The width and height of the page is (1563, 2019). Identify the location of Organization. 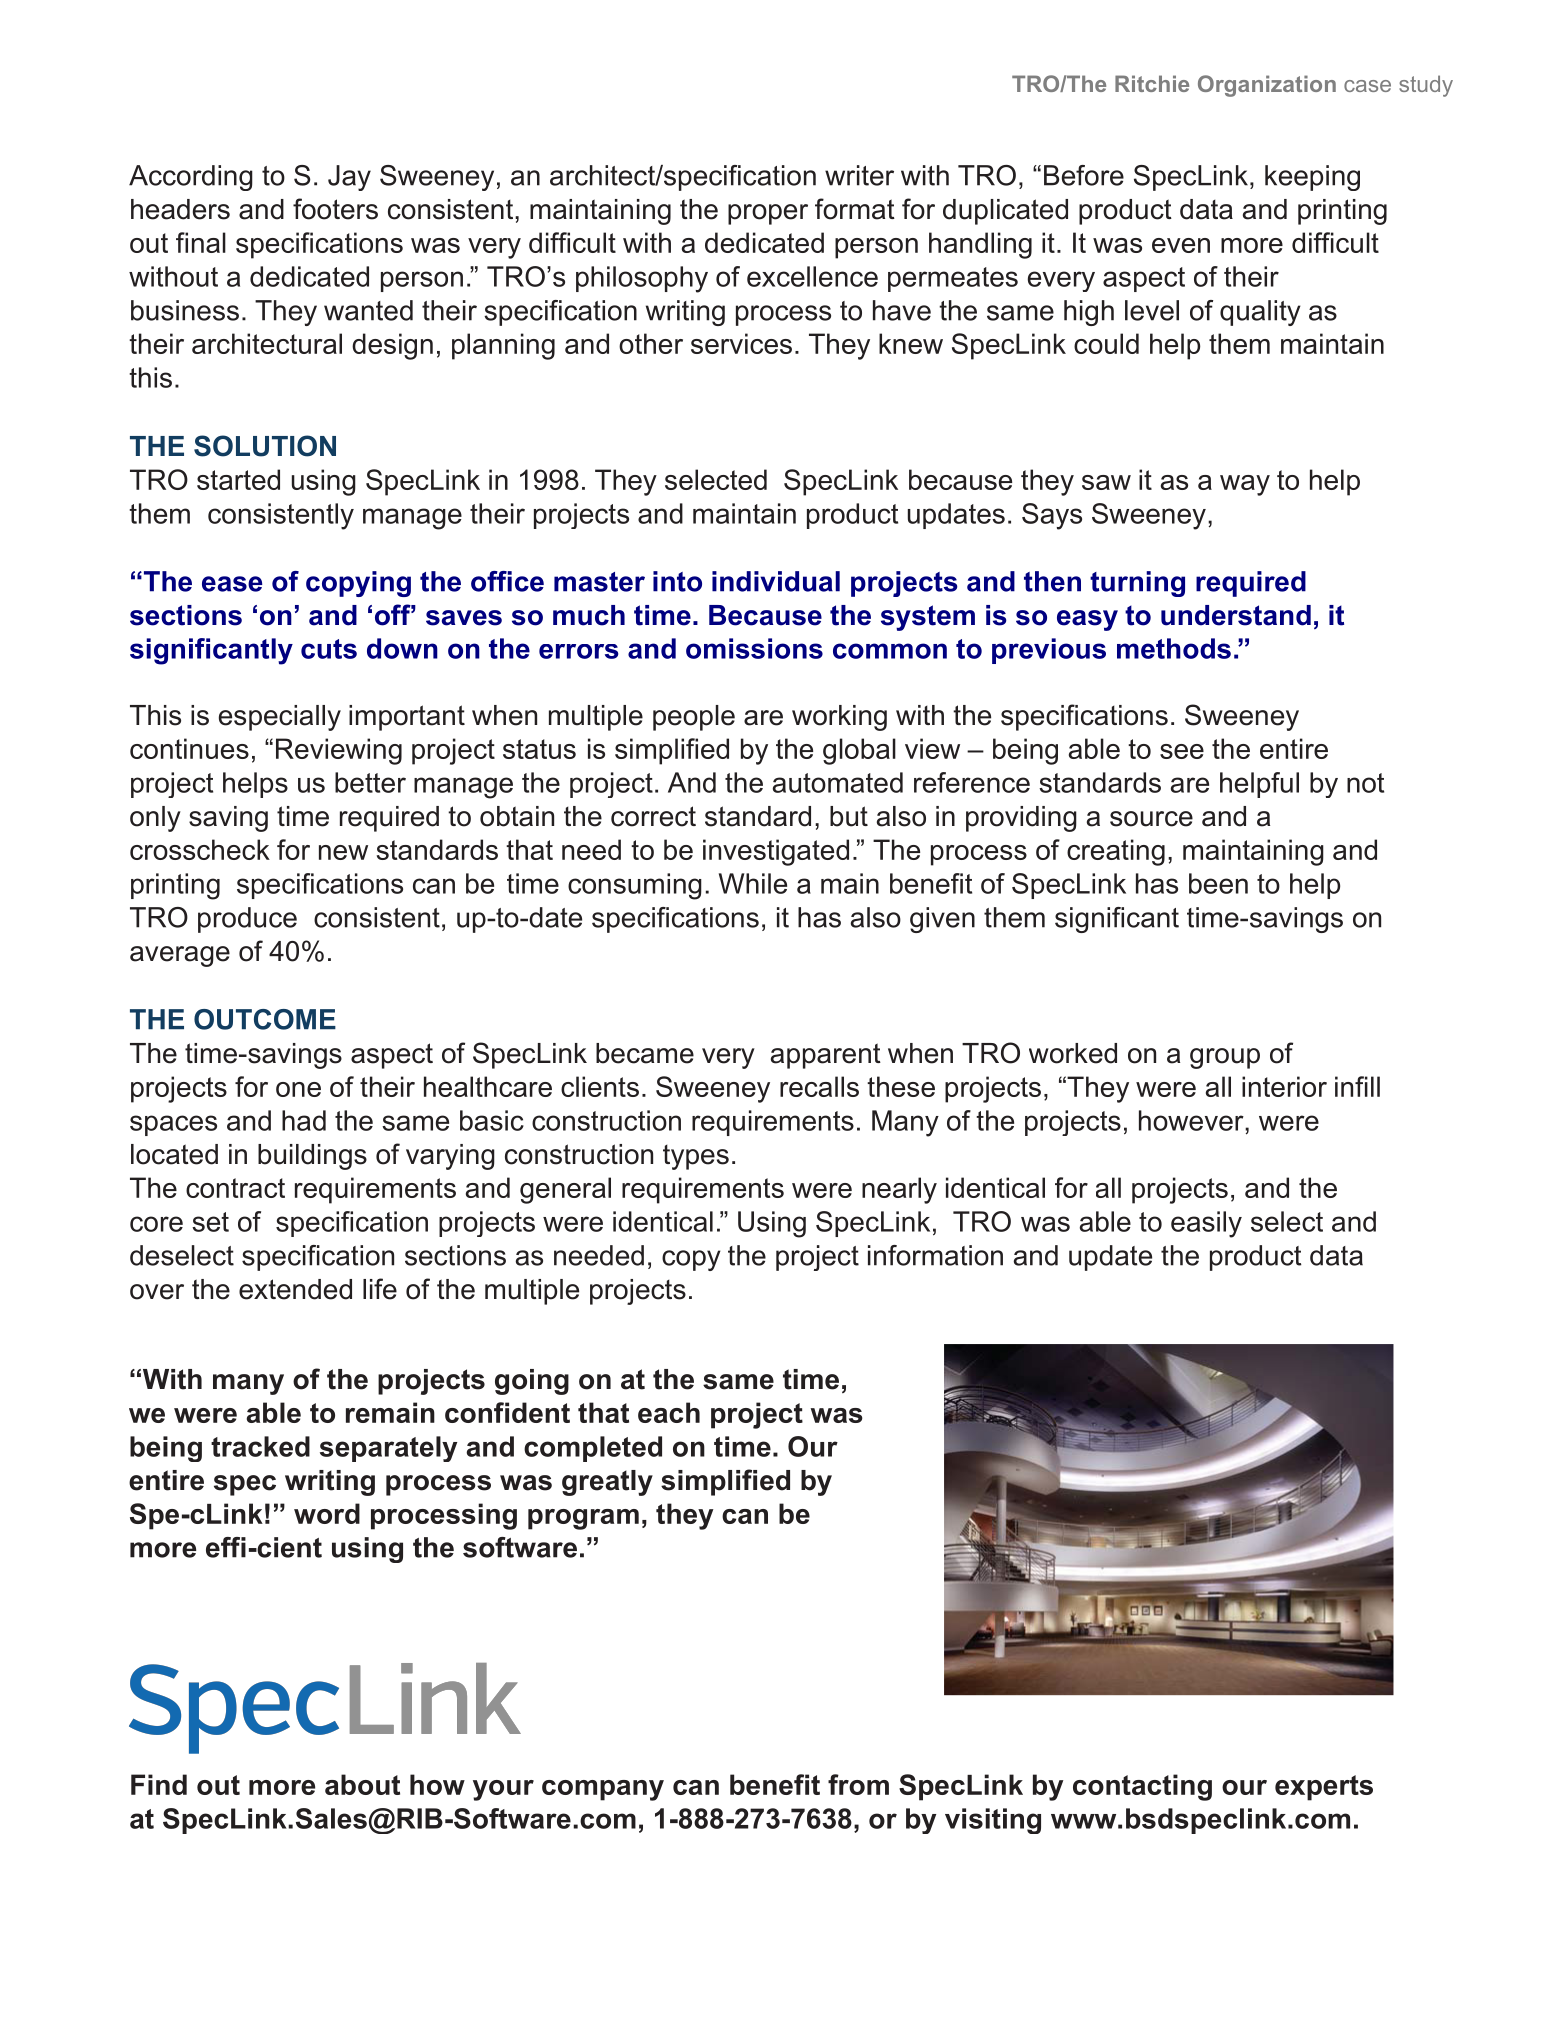
(1267, 86).
